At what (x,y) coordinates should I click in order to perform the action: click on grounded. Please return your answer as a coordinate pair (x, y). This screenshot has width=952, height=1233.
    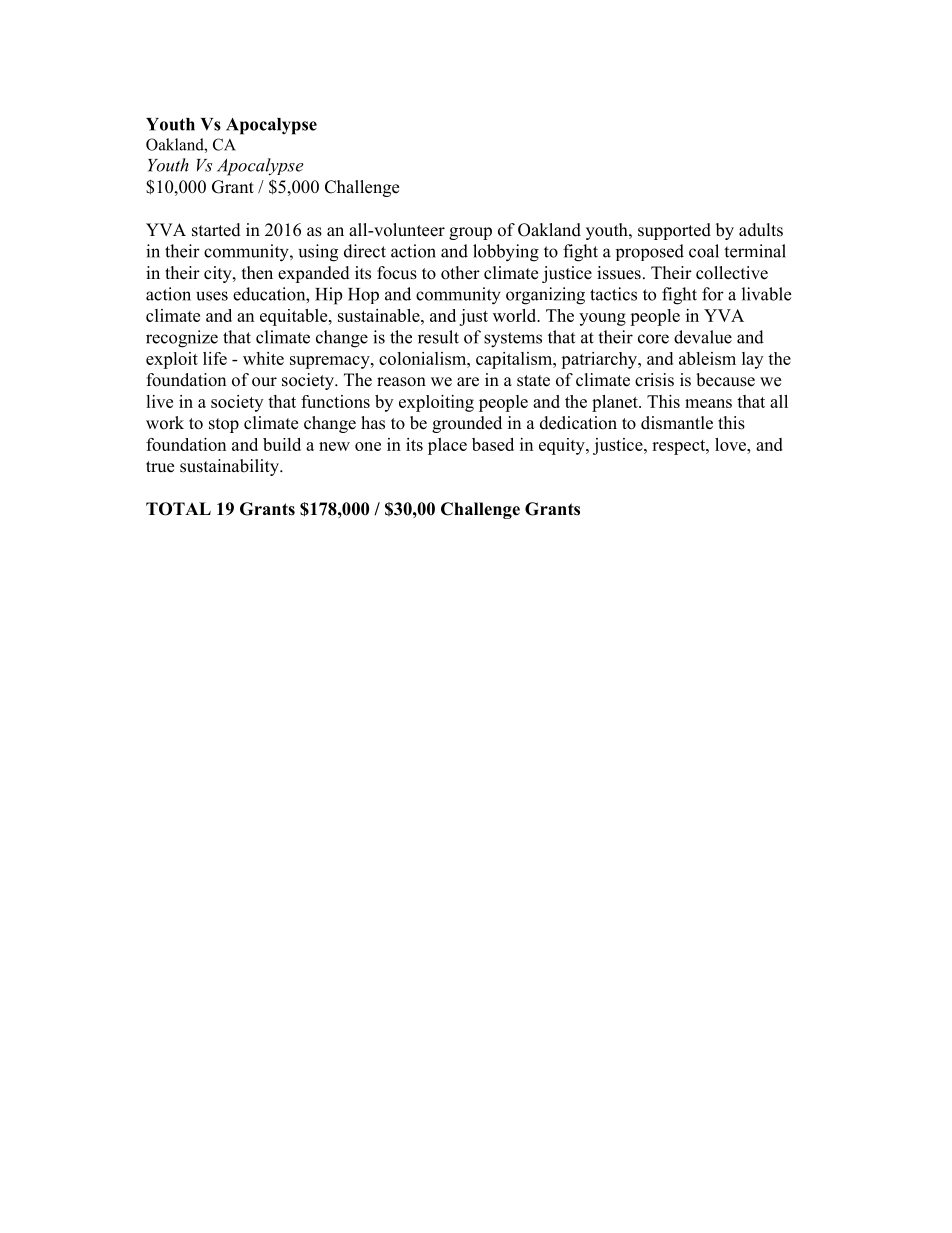
    Looking at the image, I should click on (467, 424).
